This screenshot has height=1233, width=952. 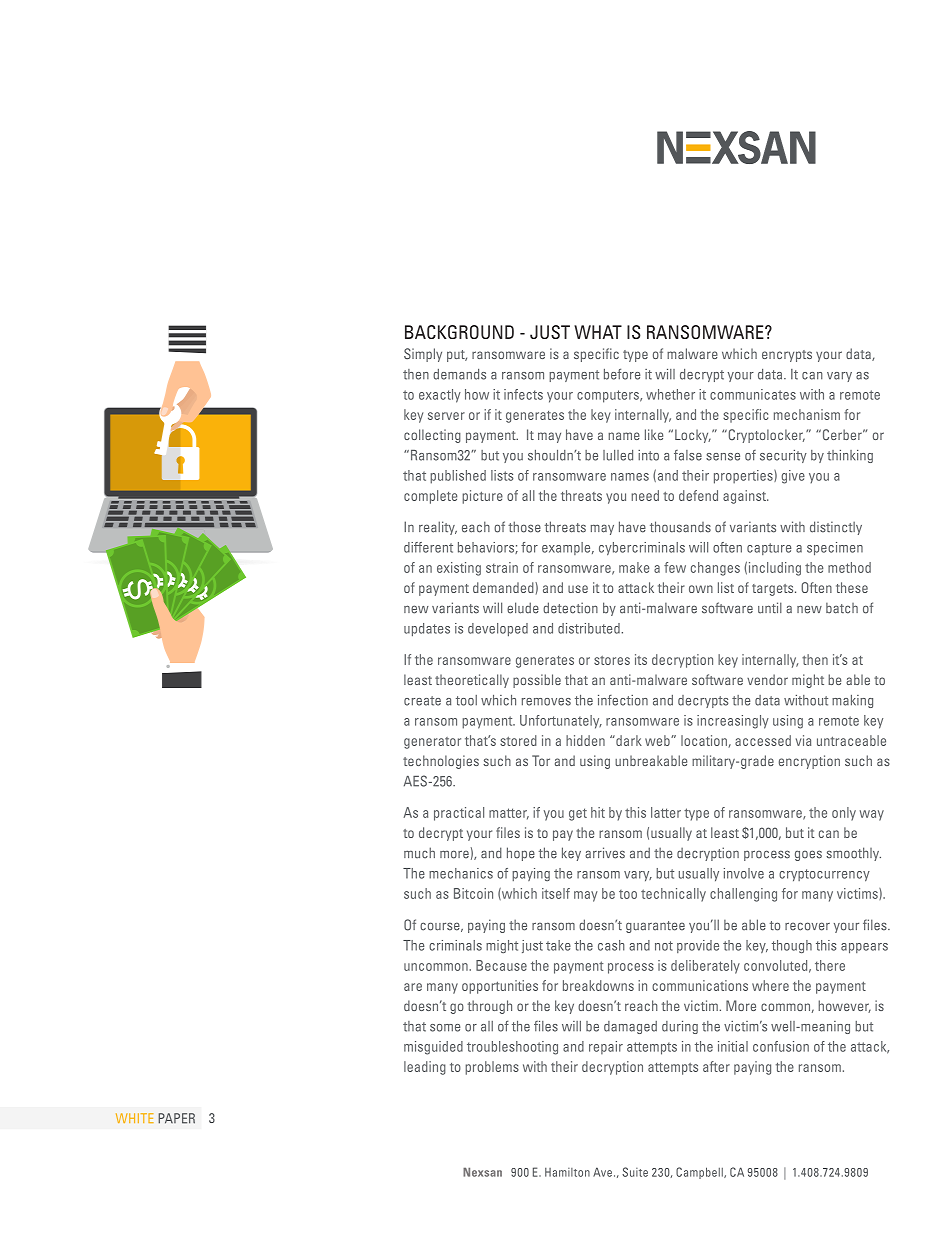 What do you see at coordinates (803, 740) in the screenshot?
I see `via` at bounding box center [803, 740].
